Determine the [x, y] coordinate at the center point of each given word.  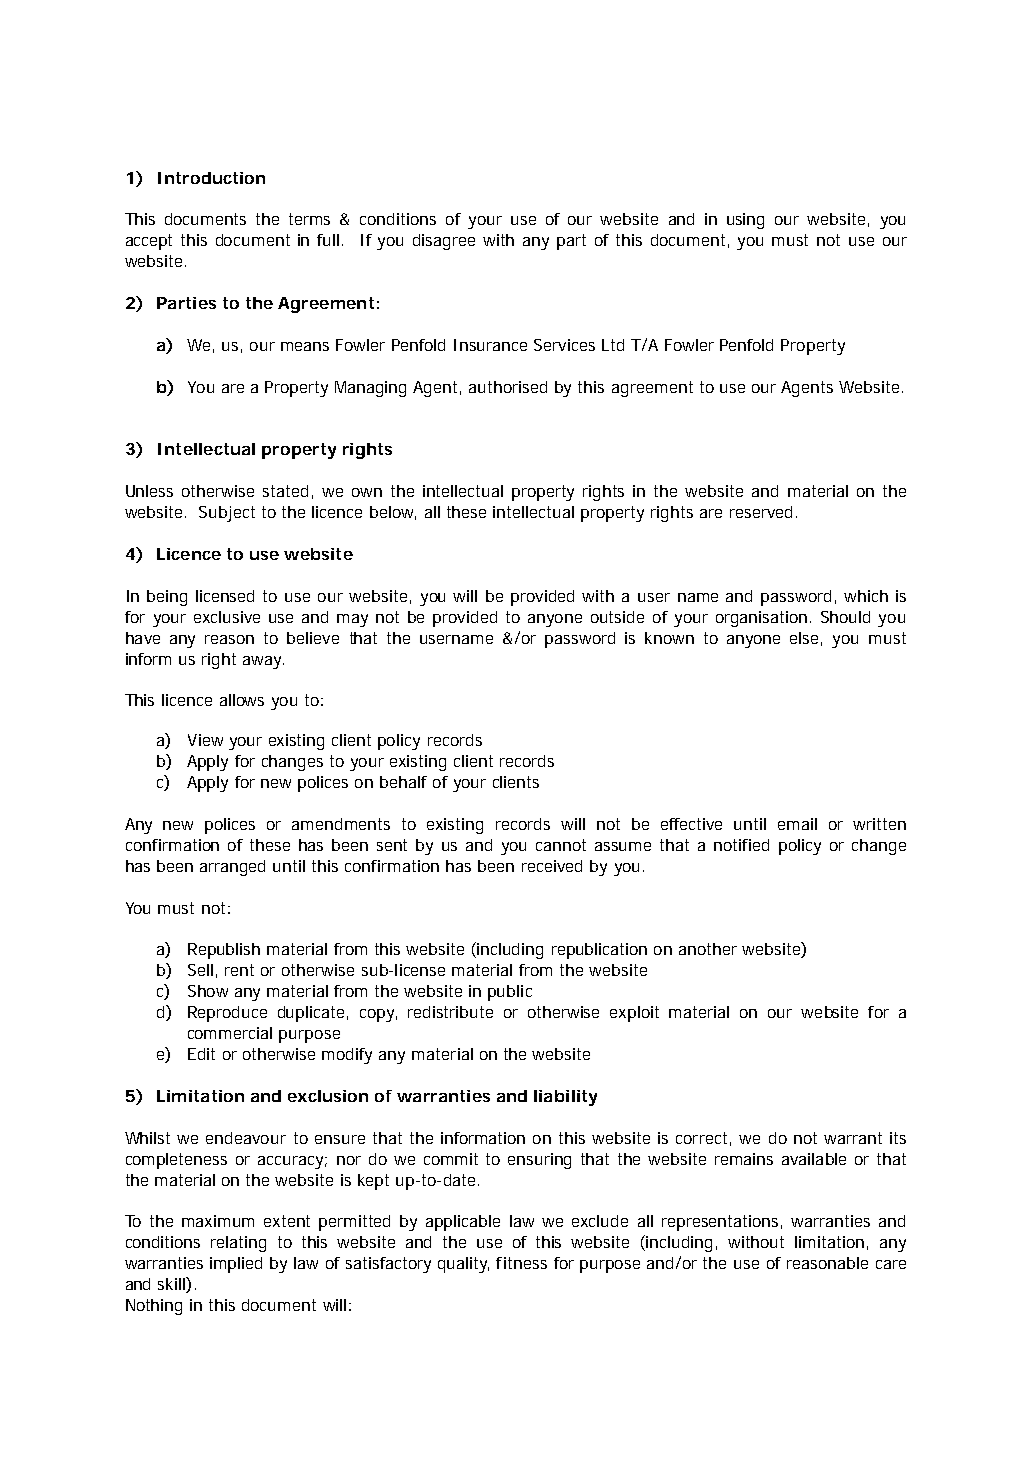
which [866, 596]
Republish [224, 951]
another [708, 949]
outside [617, 617]
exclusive [227, 617]
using [745, 221]
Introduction [211, 178]
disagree [444, 242]
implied [236, 1265]
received [552, 866]
